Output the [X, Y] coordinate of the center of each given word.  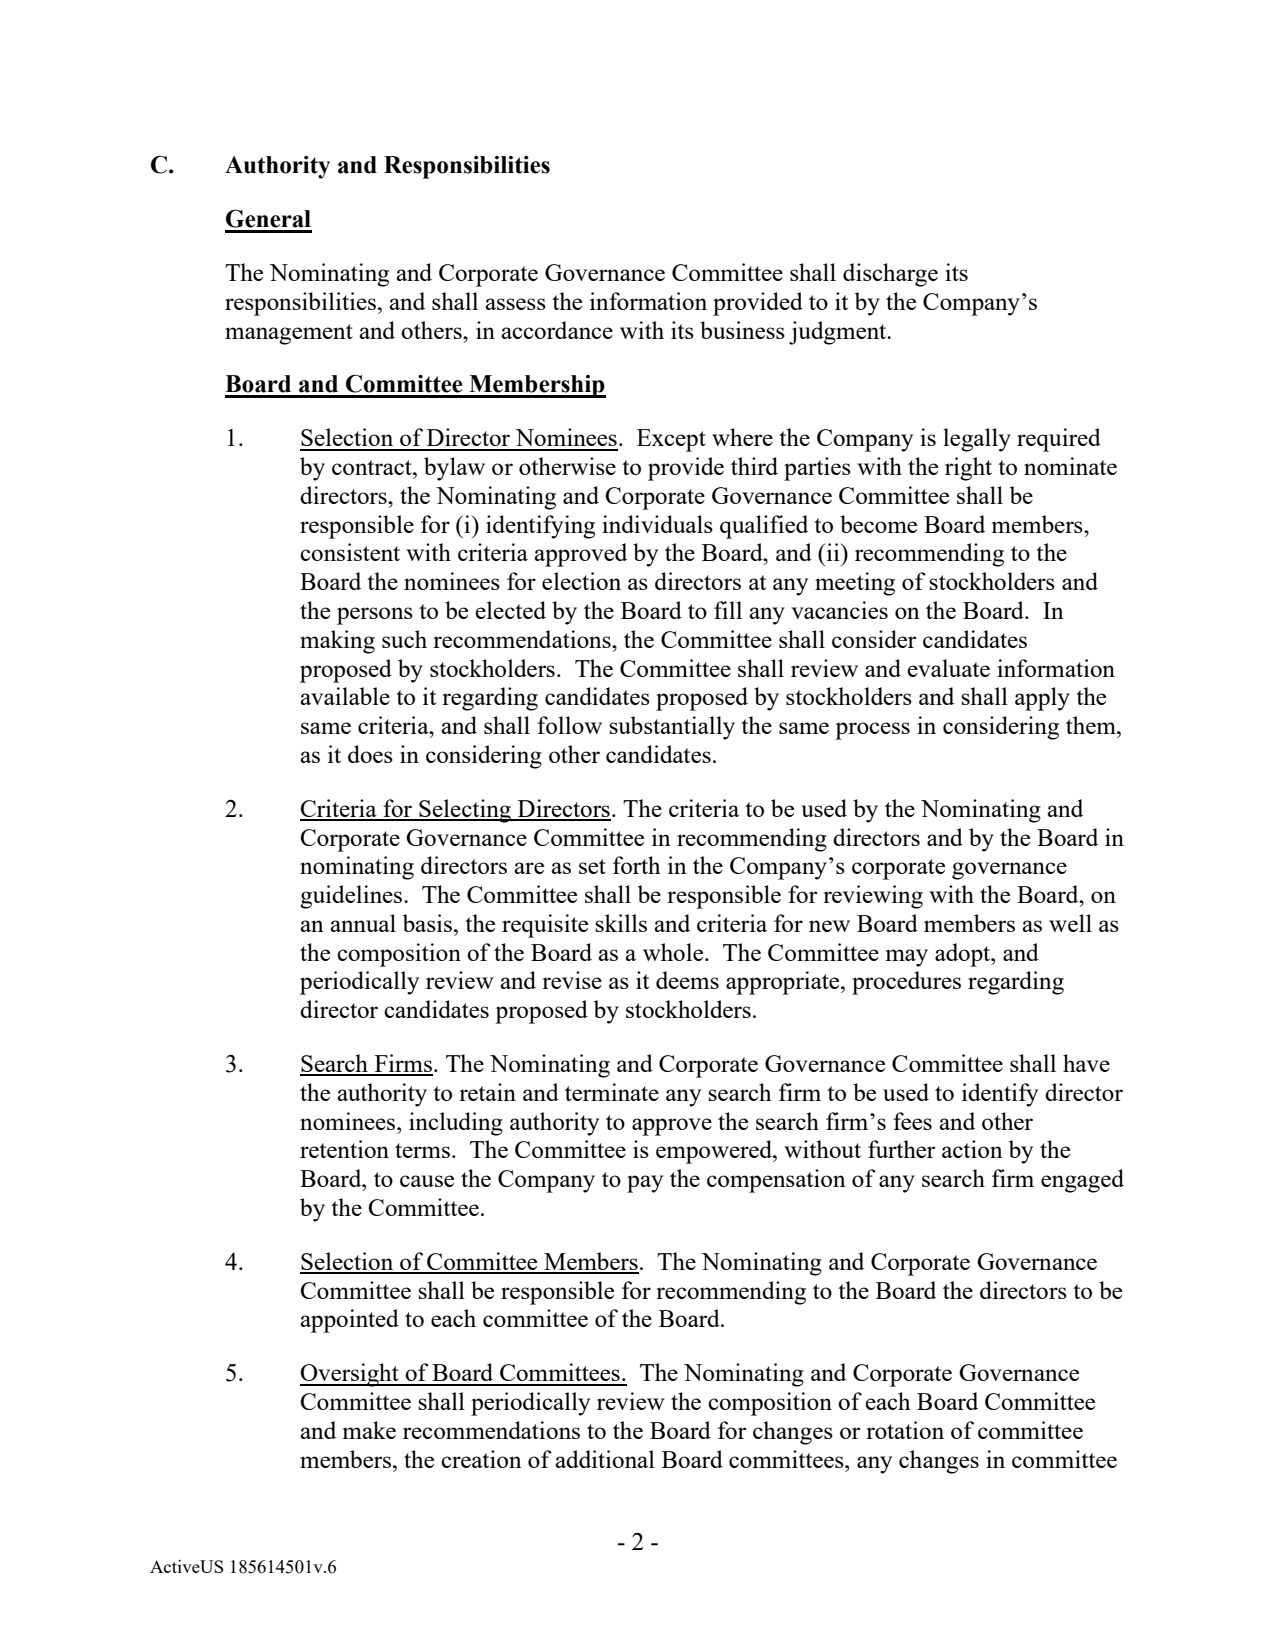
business [742, 330]
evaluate [948, 668]
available [345, 696]
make [369, 1430]
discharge [890, 275]
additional [605, 1459]
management [289, 334]
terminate [612, 1092]
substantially [672, 728]
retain [487, 1092]
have [1086, 1063]
